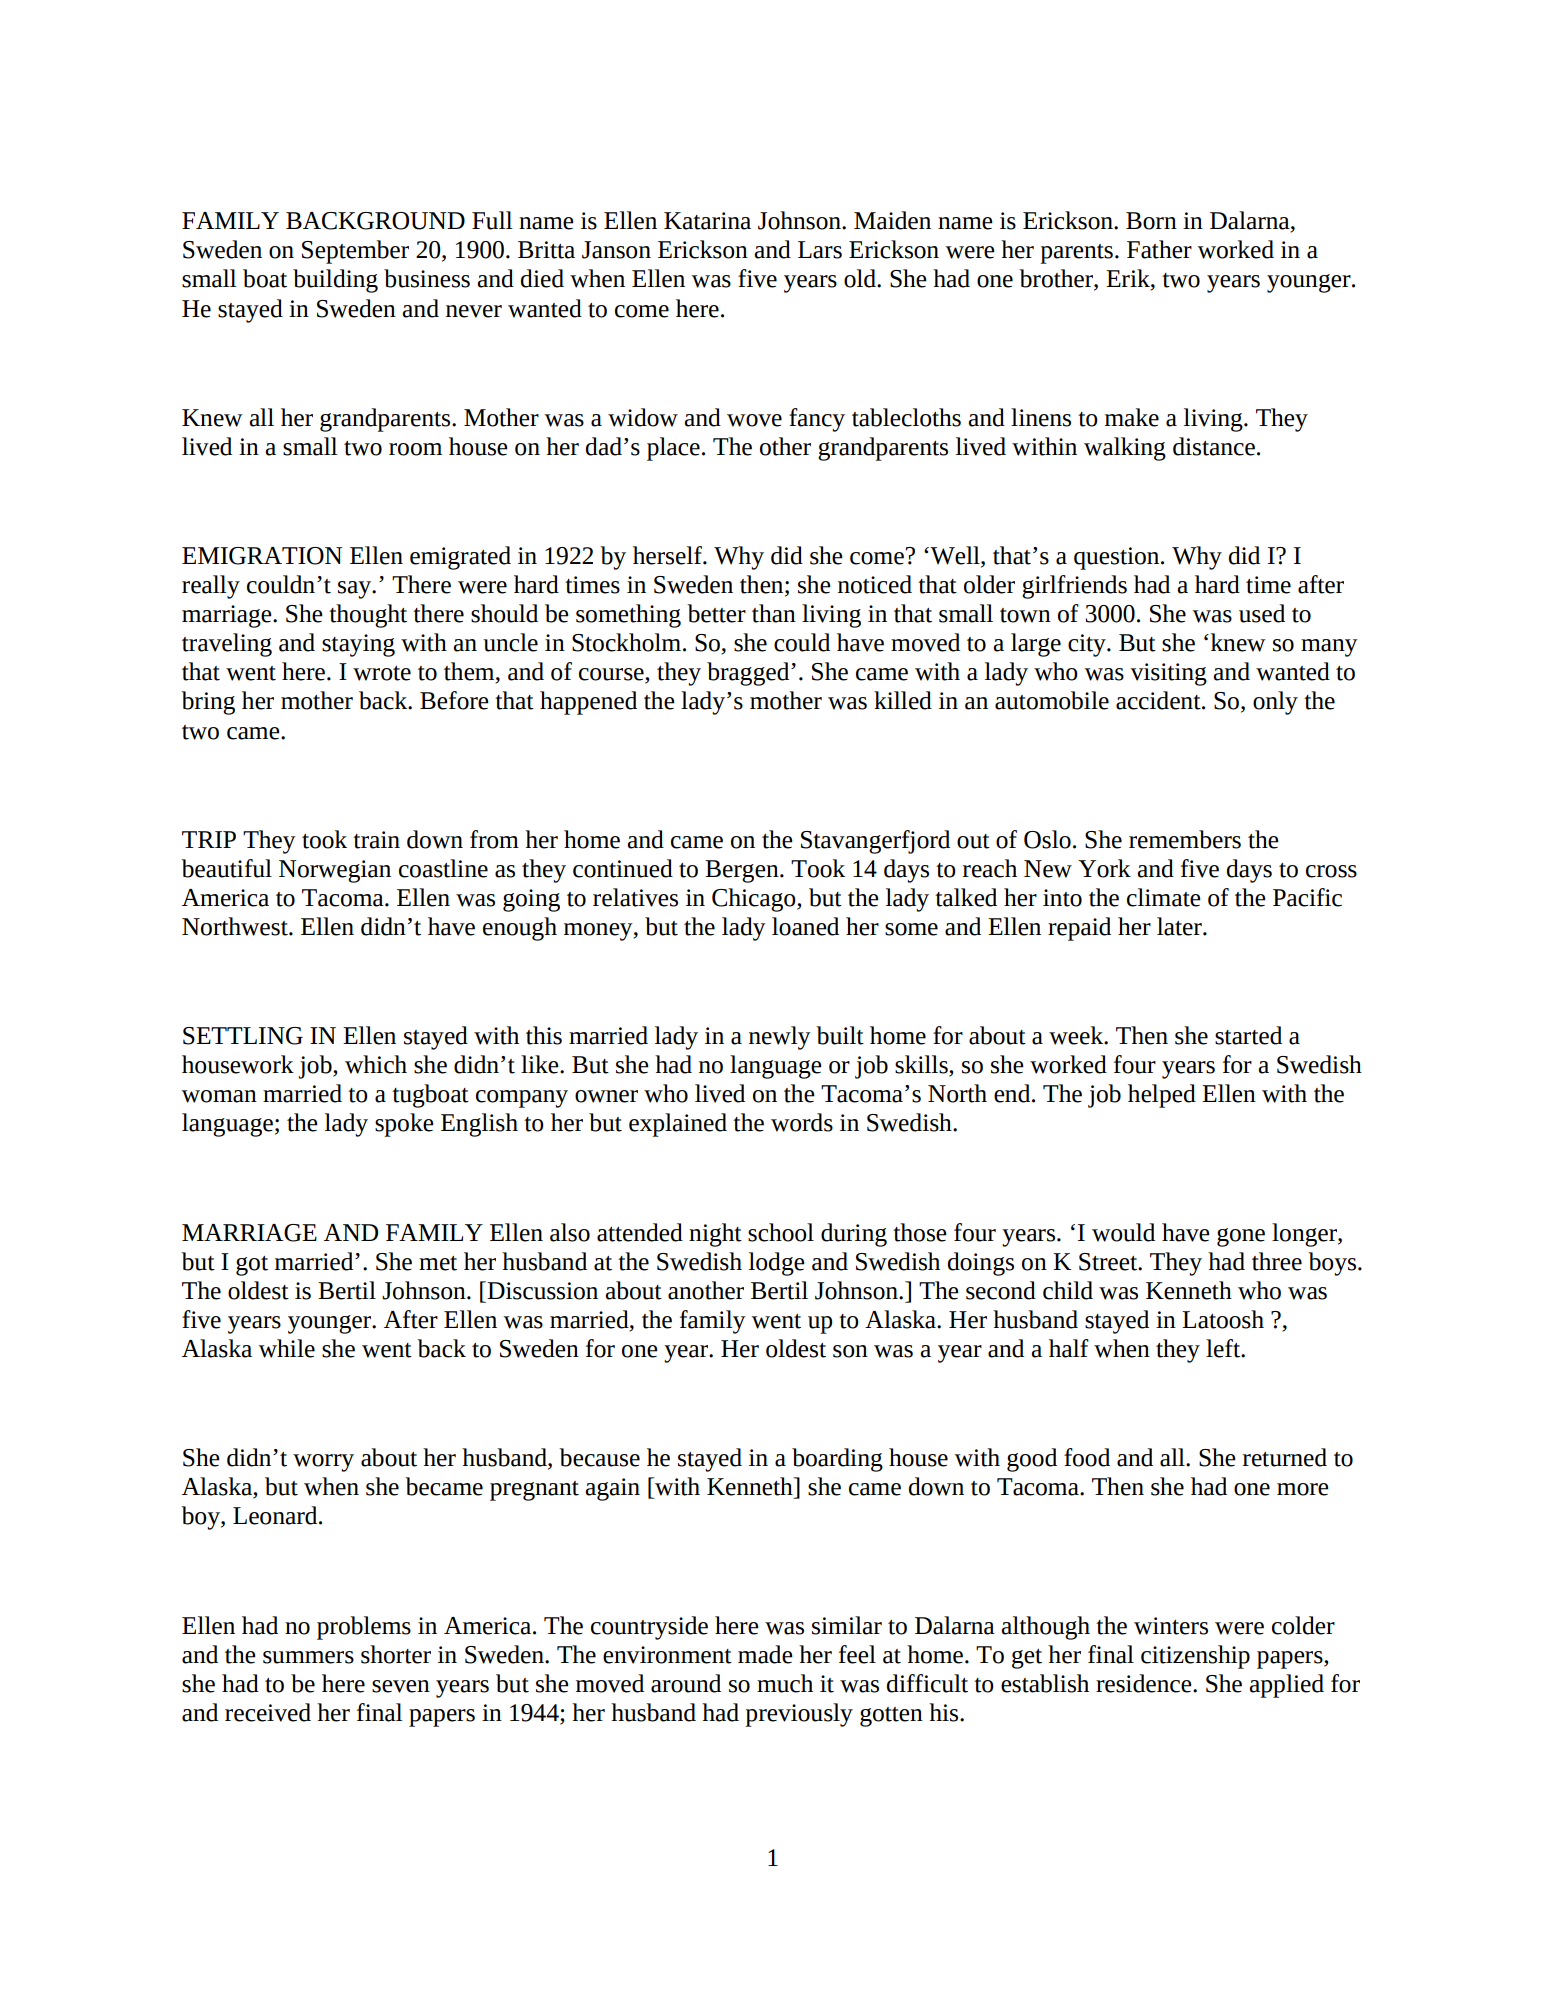  What do you see at coordinates (1159, 249) in the image?
I see `Father` at bounding box center [1159, 249].
